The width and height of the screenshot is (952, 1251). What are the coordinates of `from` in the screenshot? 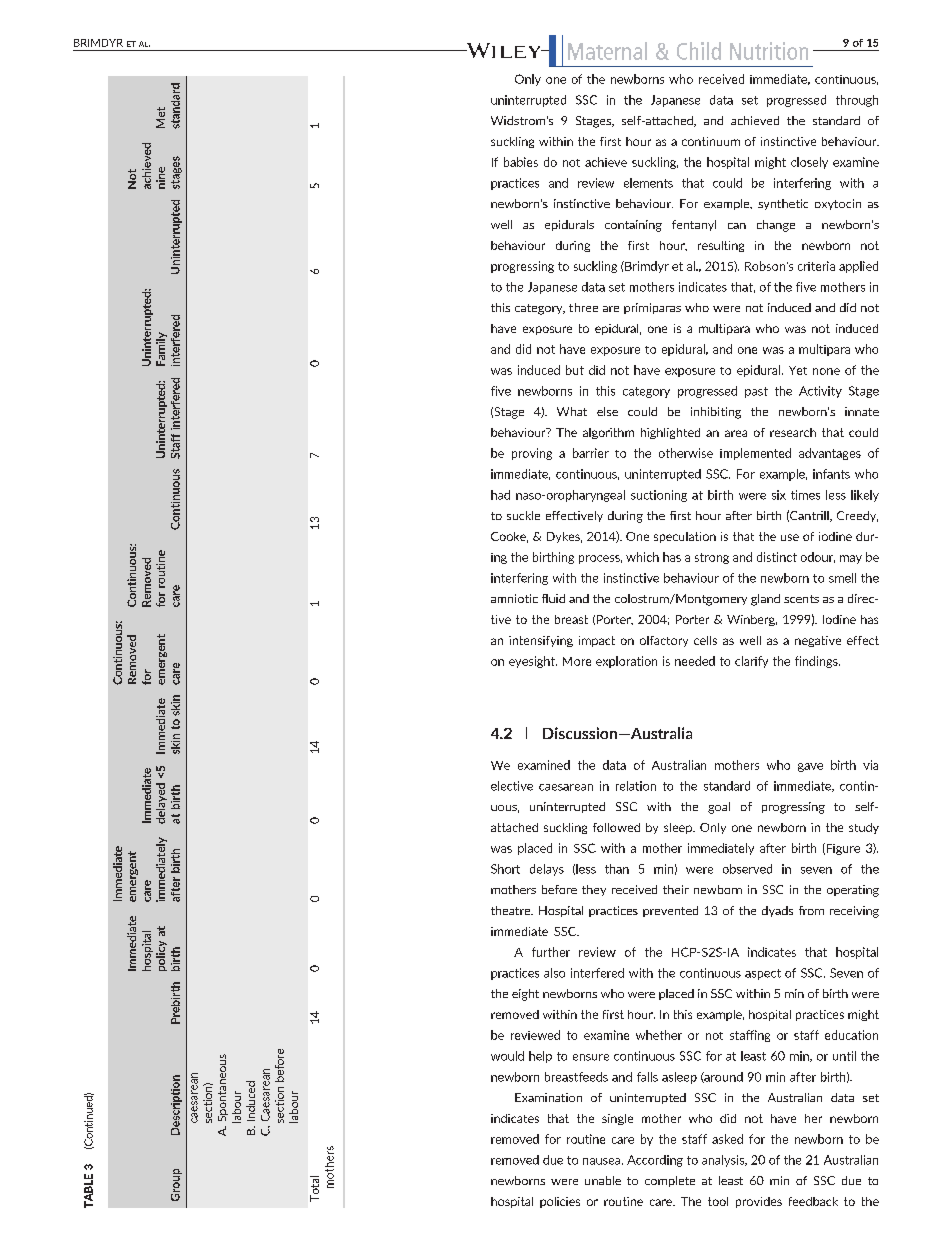 It's located at (811, 910).
